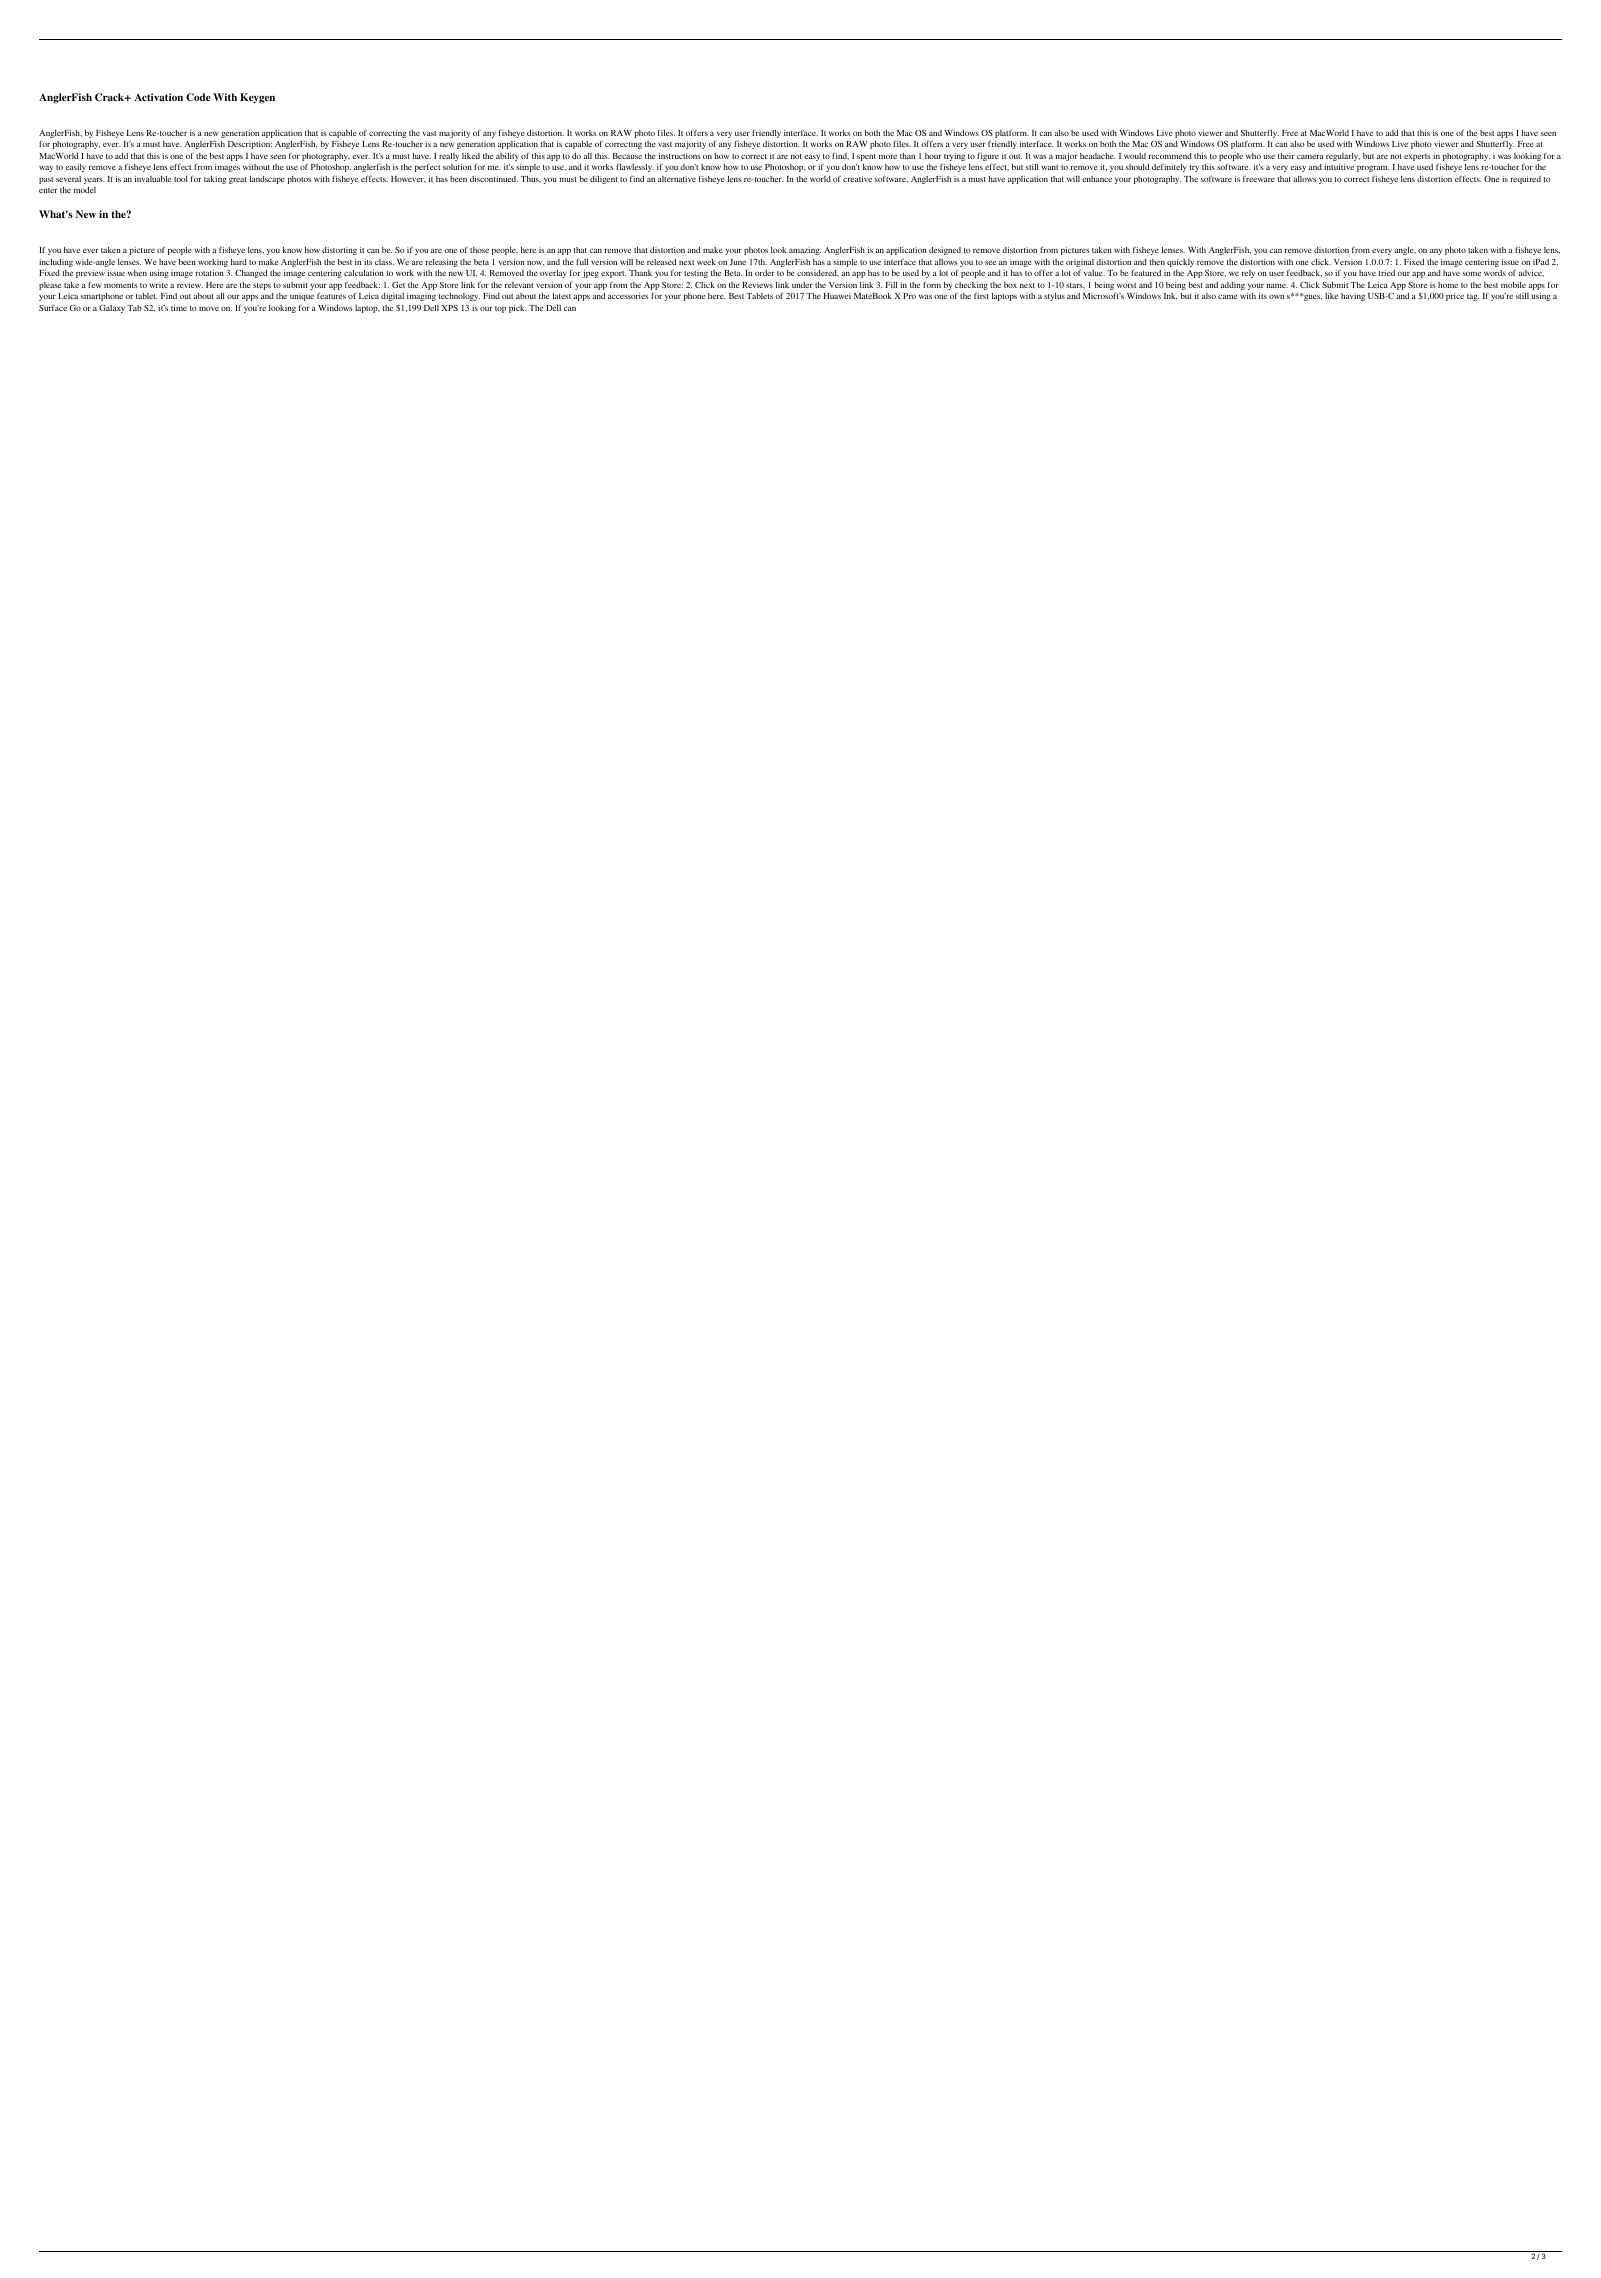 The width and height of the screenshot is (1601, 2278). What do you see at coordinates (857, 179) in the screenshot?
I see `creative` at bounding box center [857, 179].
